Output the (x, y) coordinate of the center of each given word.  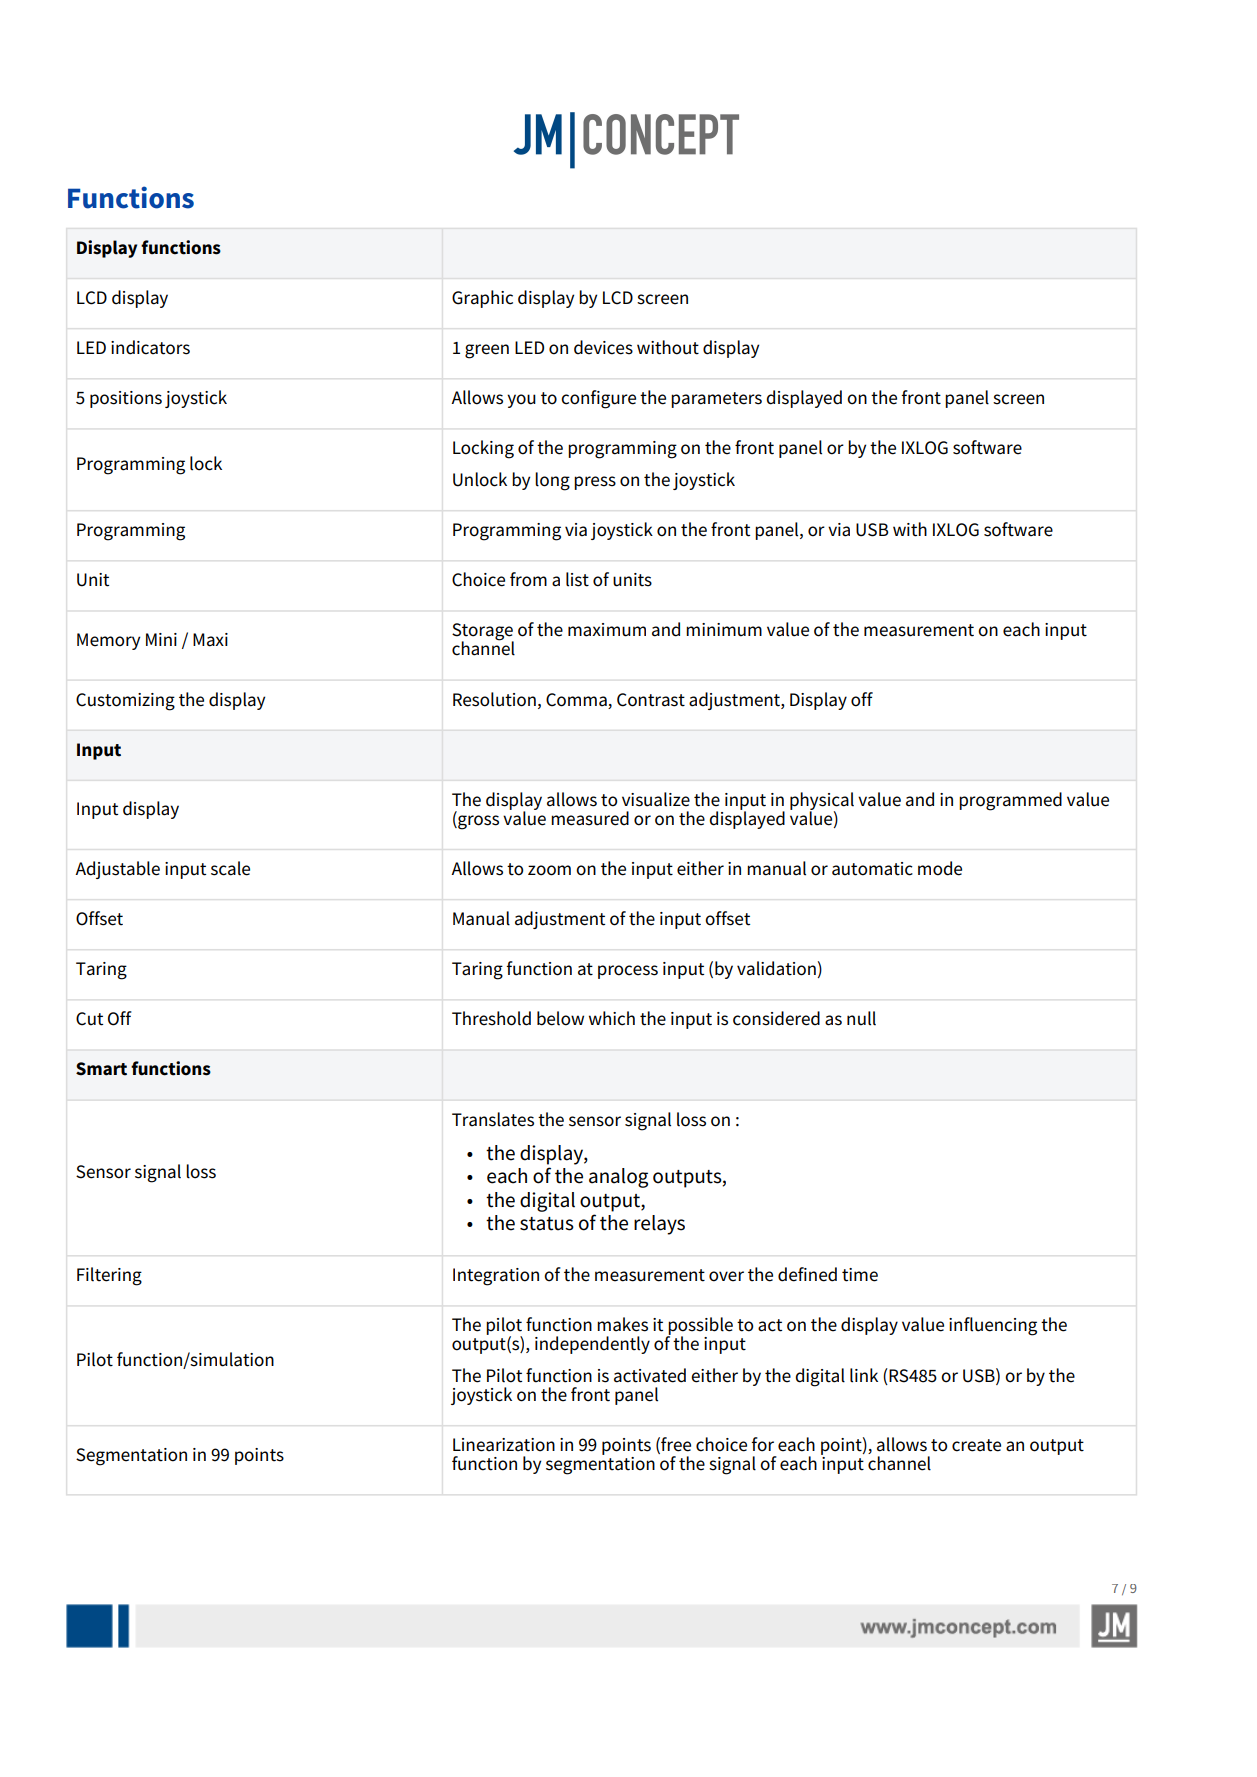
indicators (150, 347)
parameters (716, 400)
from (528, 579)
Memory (108, 641)
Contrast (651, 700)
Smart (101, 1069)
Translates (493, 1119)
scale (230, 868)
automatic (872, 869)
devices (603, 347)
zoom (549, 870)
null (861, 1018)
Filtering (109, 1276)
